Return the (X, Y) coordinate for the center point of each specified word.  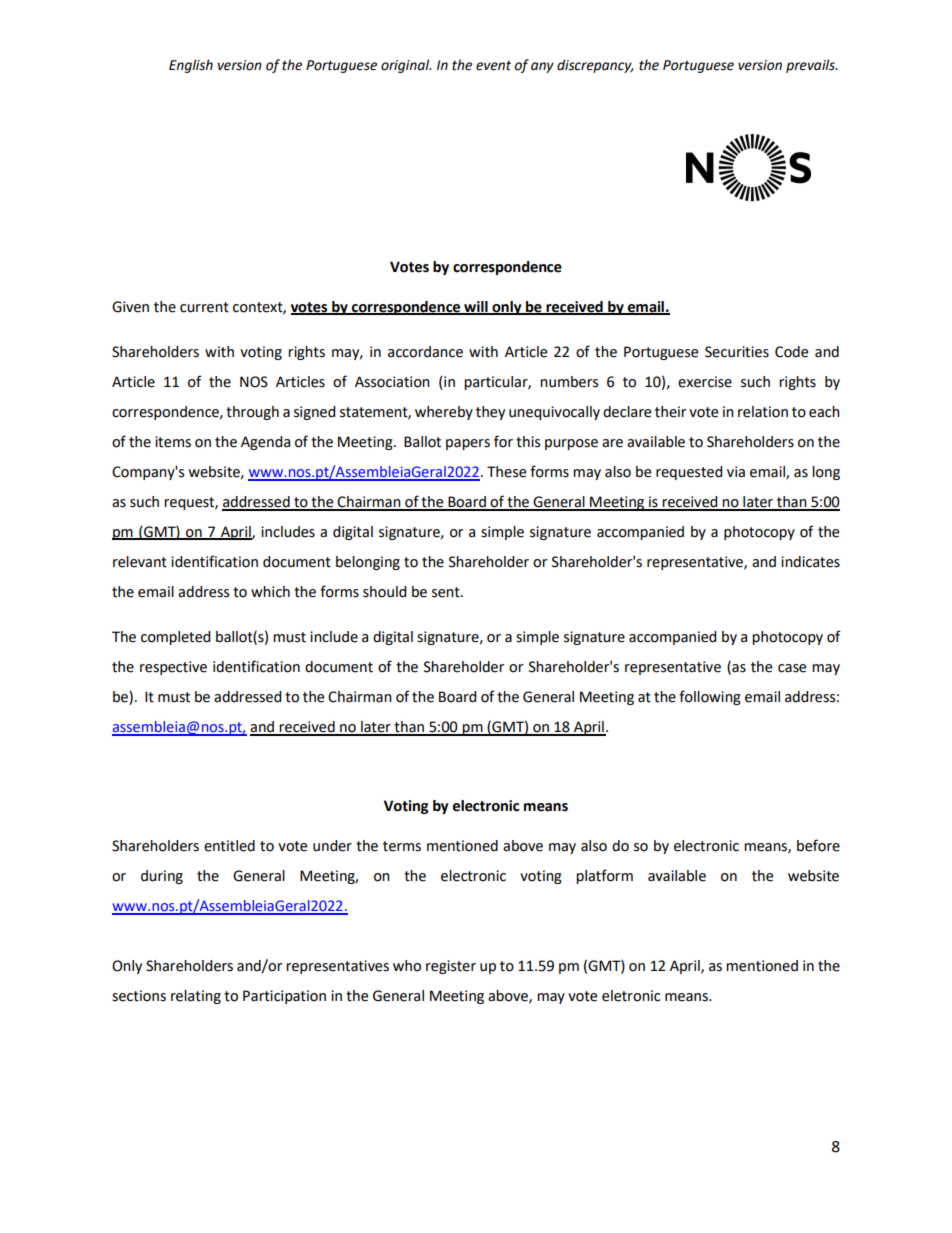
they (490, 413)
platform (604, 876)
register (451, 967)
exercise (705, 382)
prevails (811, 66)
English (191, 66)
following (710, 697)
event (493, 66)
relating (196, 997)
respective (173, 668)
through (252, 413)
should (384, 592)
